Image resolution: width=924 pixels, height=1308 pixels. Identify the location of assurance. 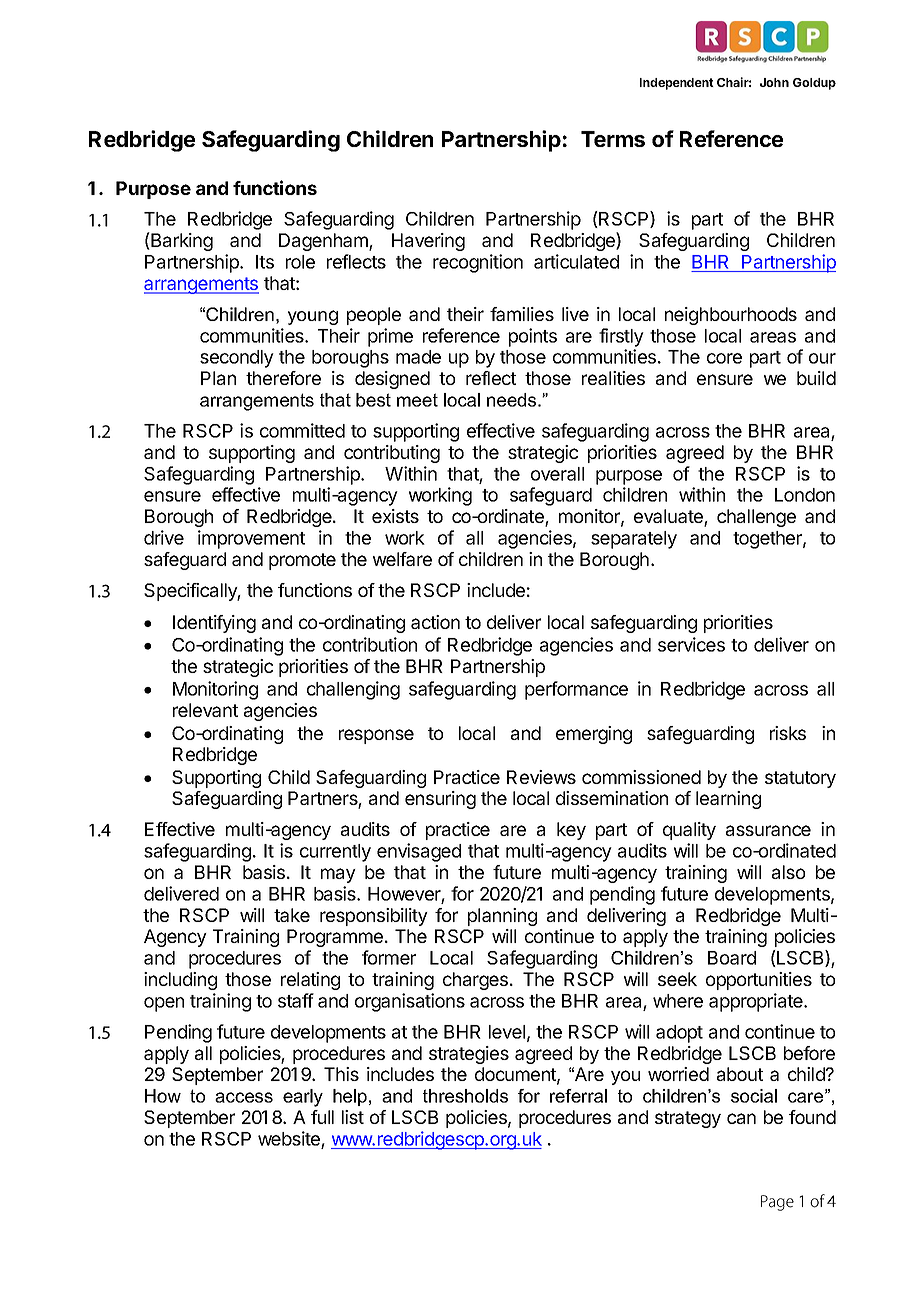
(768, 830).
